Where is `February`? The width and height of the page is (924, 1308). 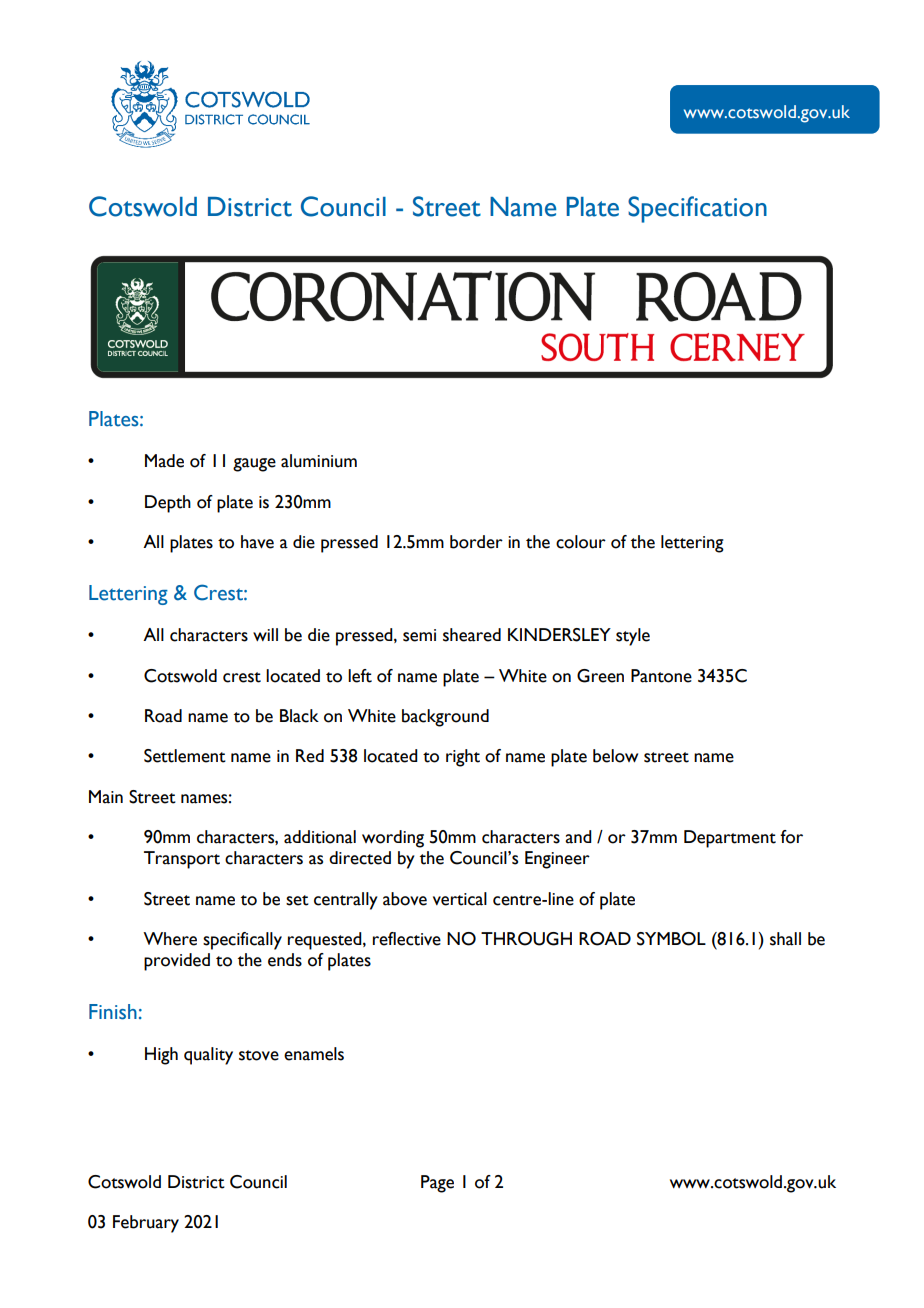 February is located at coordinates (146, 1224).
